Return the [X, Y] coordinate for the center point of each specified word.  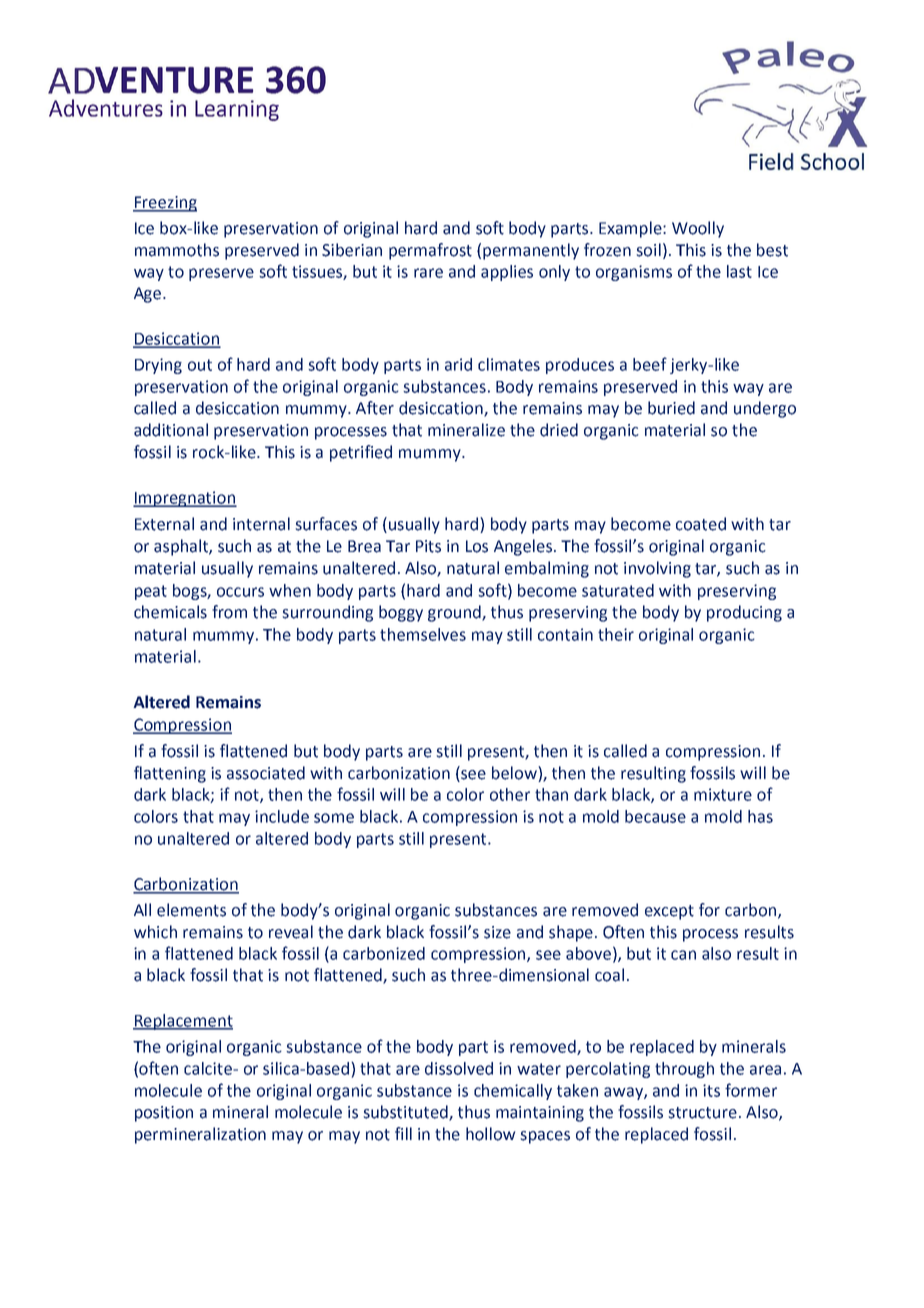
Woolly [698, 229]
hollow [491, 1134]
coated [701, 524]
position [164, 1114]
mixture [723, 794]
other [510, 794]
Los [477, 546]
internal [261, 524]
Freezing [165, 204]
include [282, 816]
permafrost [430, 251]
